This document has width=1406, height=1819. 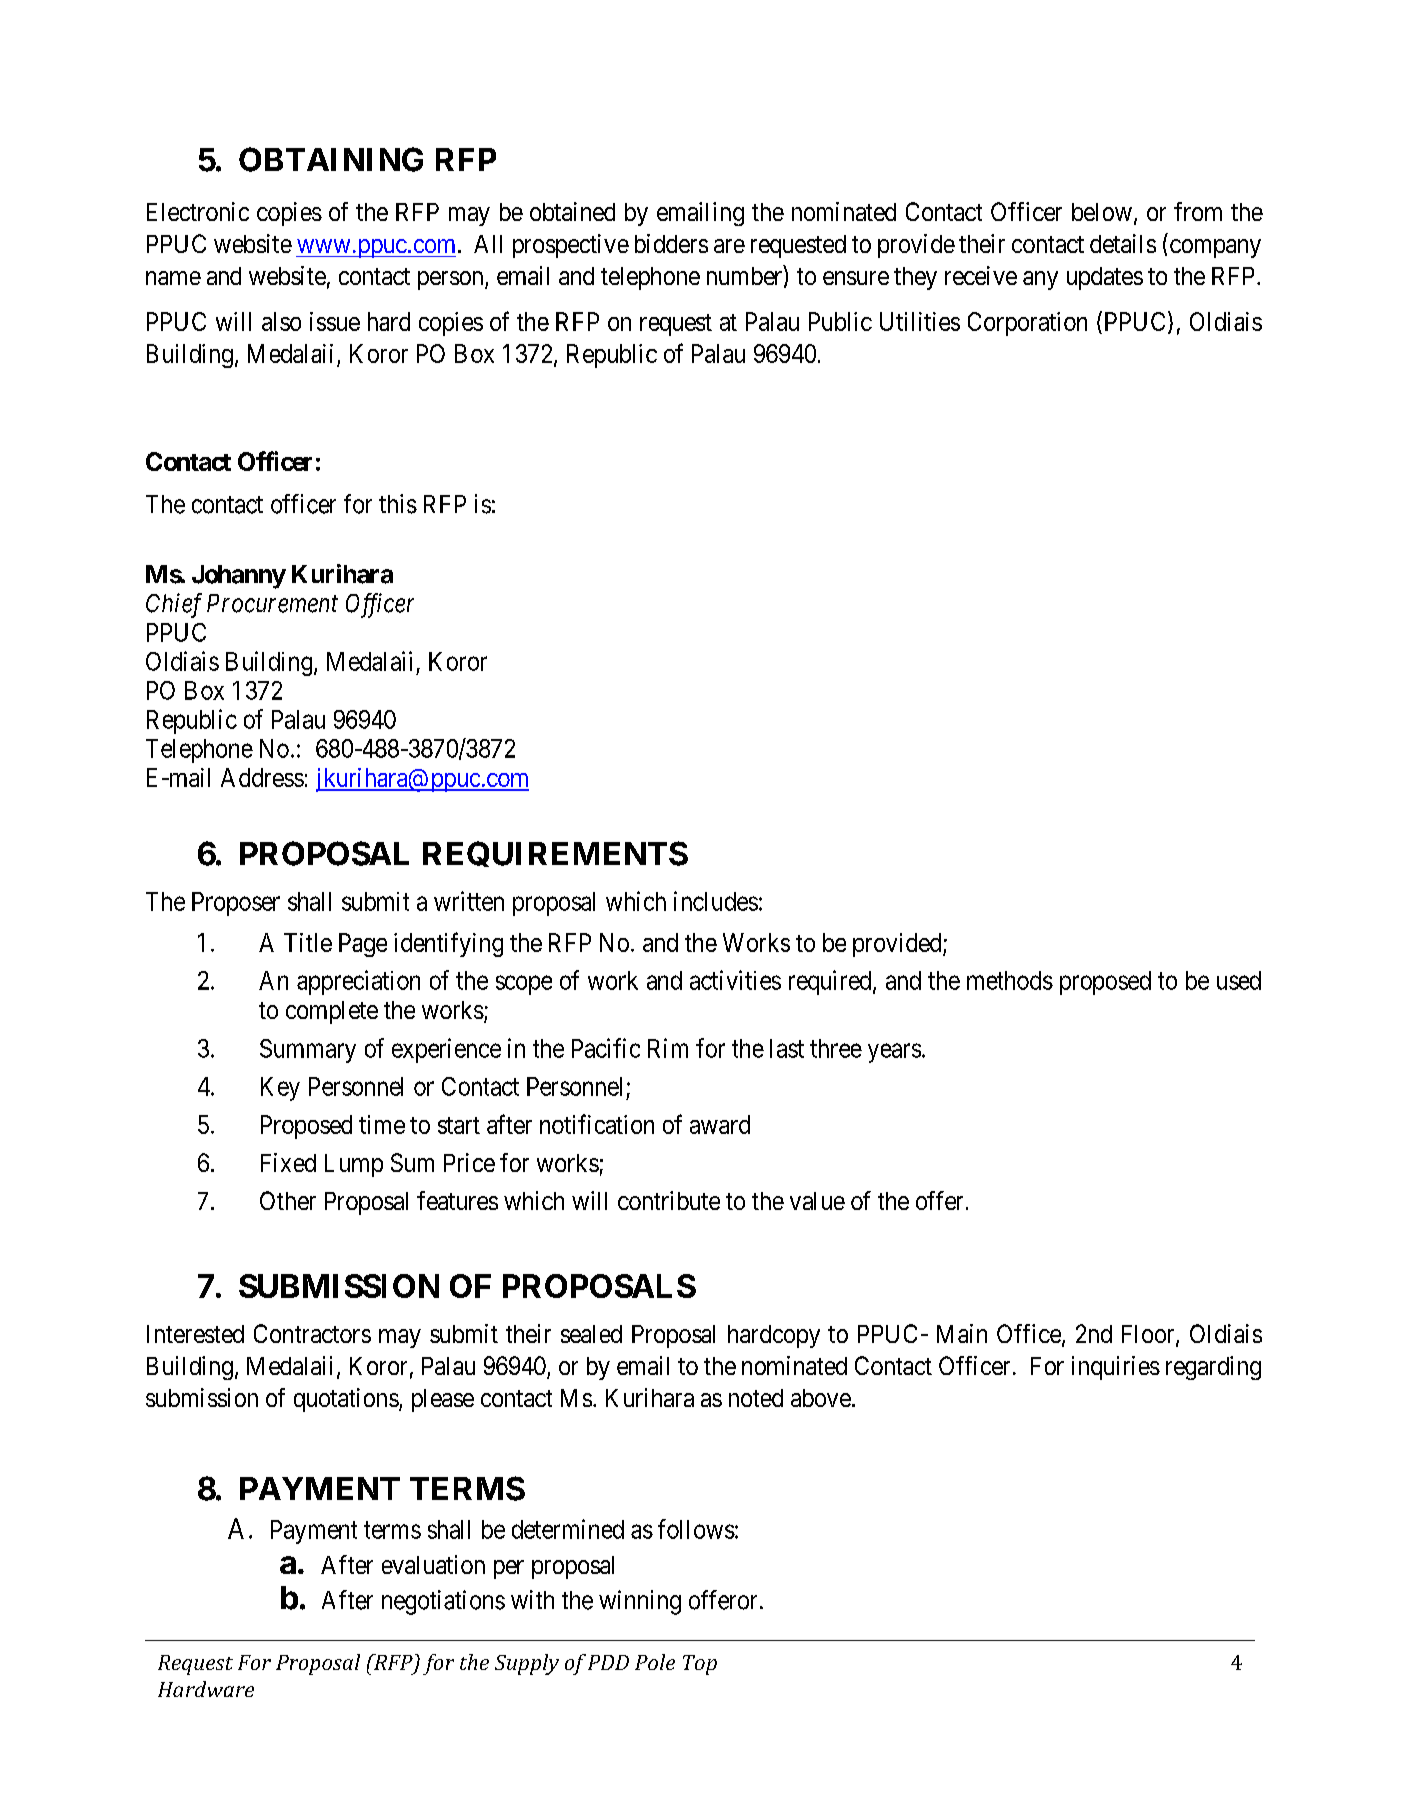 I want to click on negotiations, so click(x=443, y=1602).
